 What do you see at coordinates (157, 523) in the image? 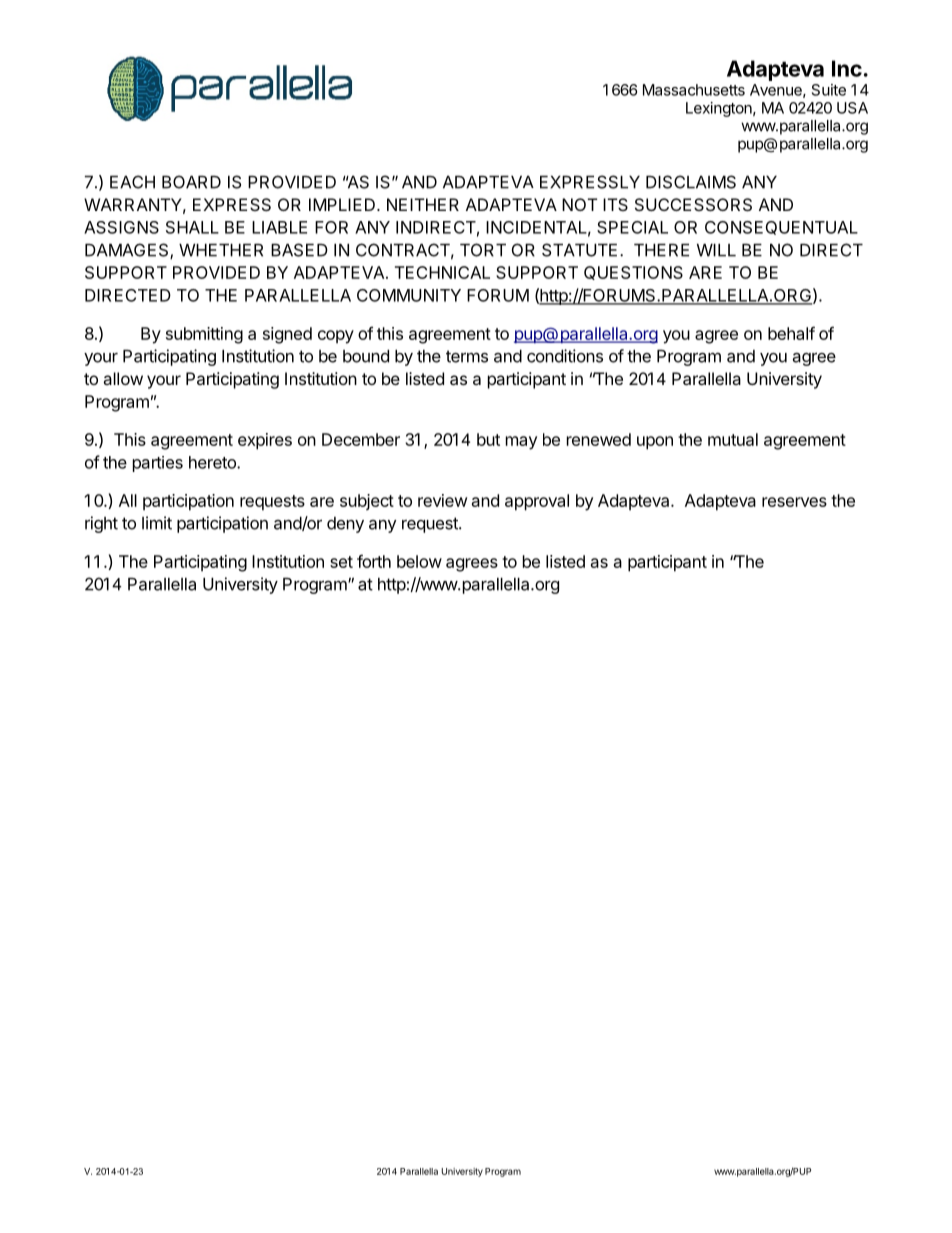
I see `limit` at bounding box center [157, 523].
